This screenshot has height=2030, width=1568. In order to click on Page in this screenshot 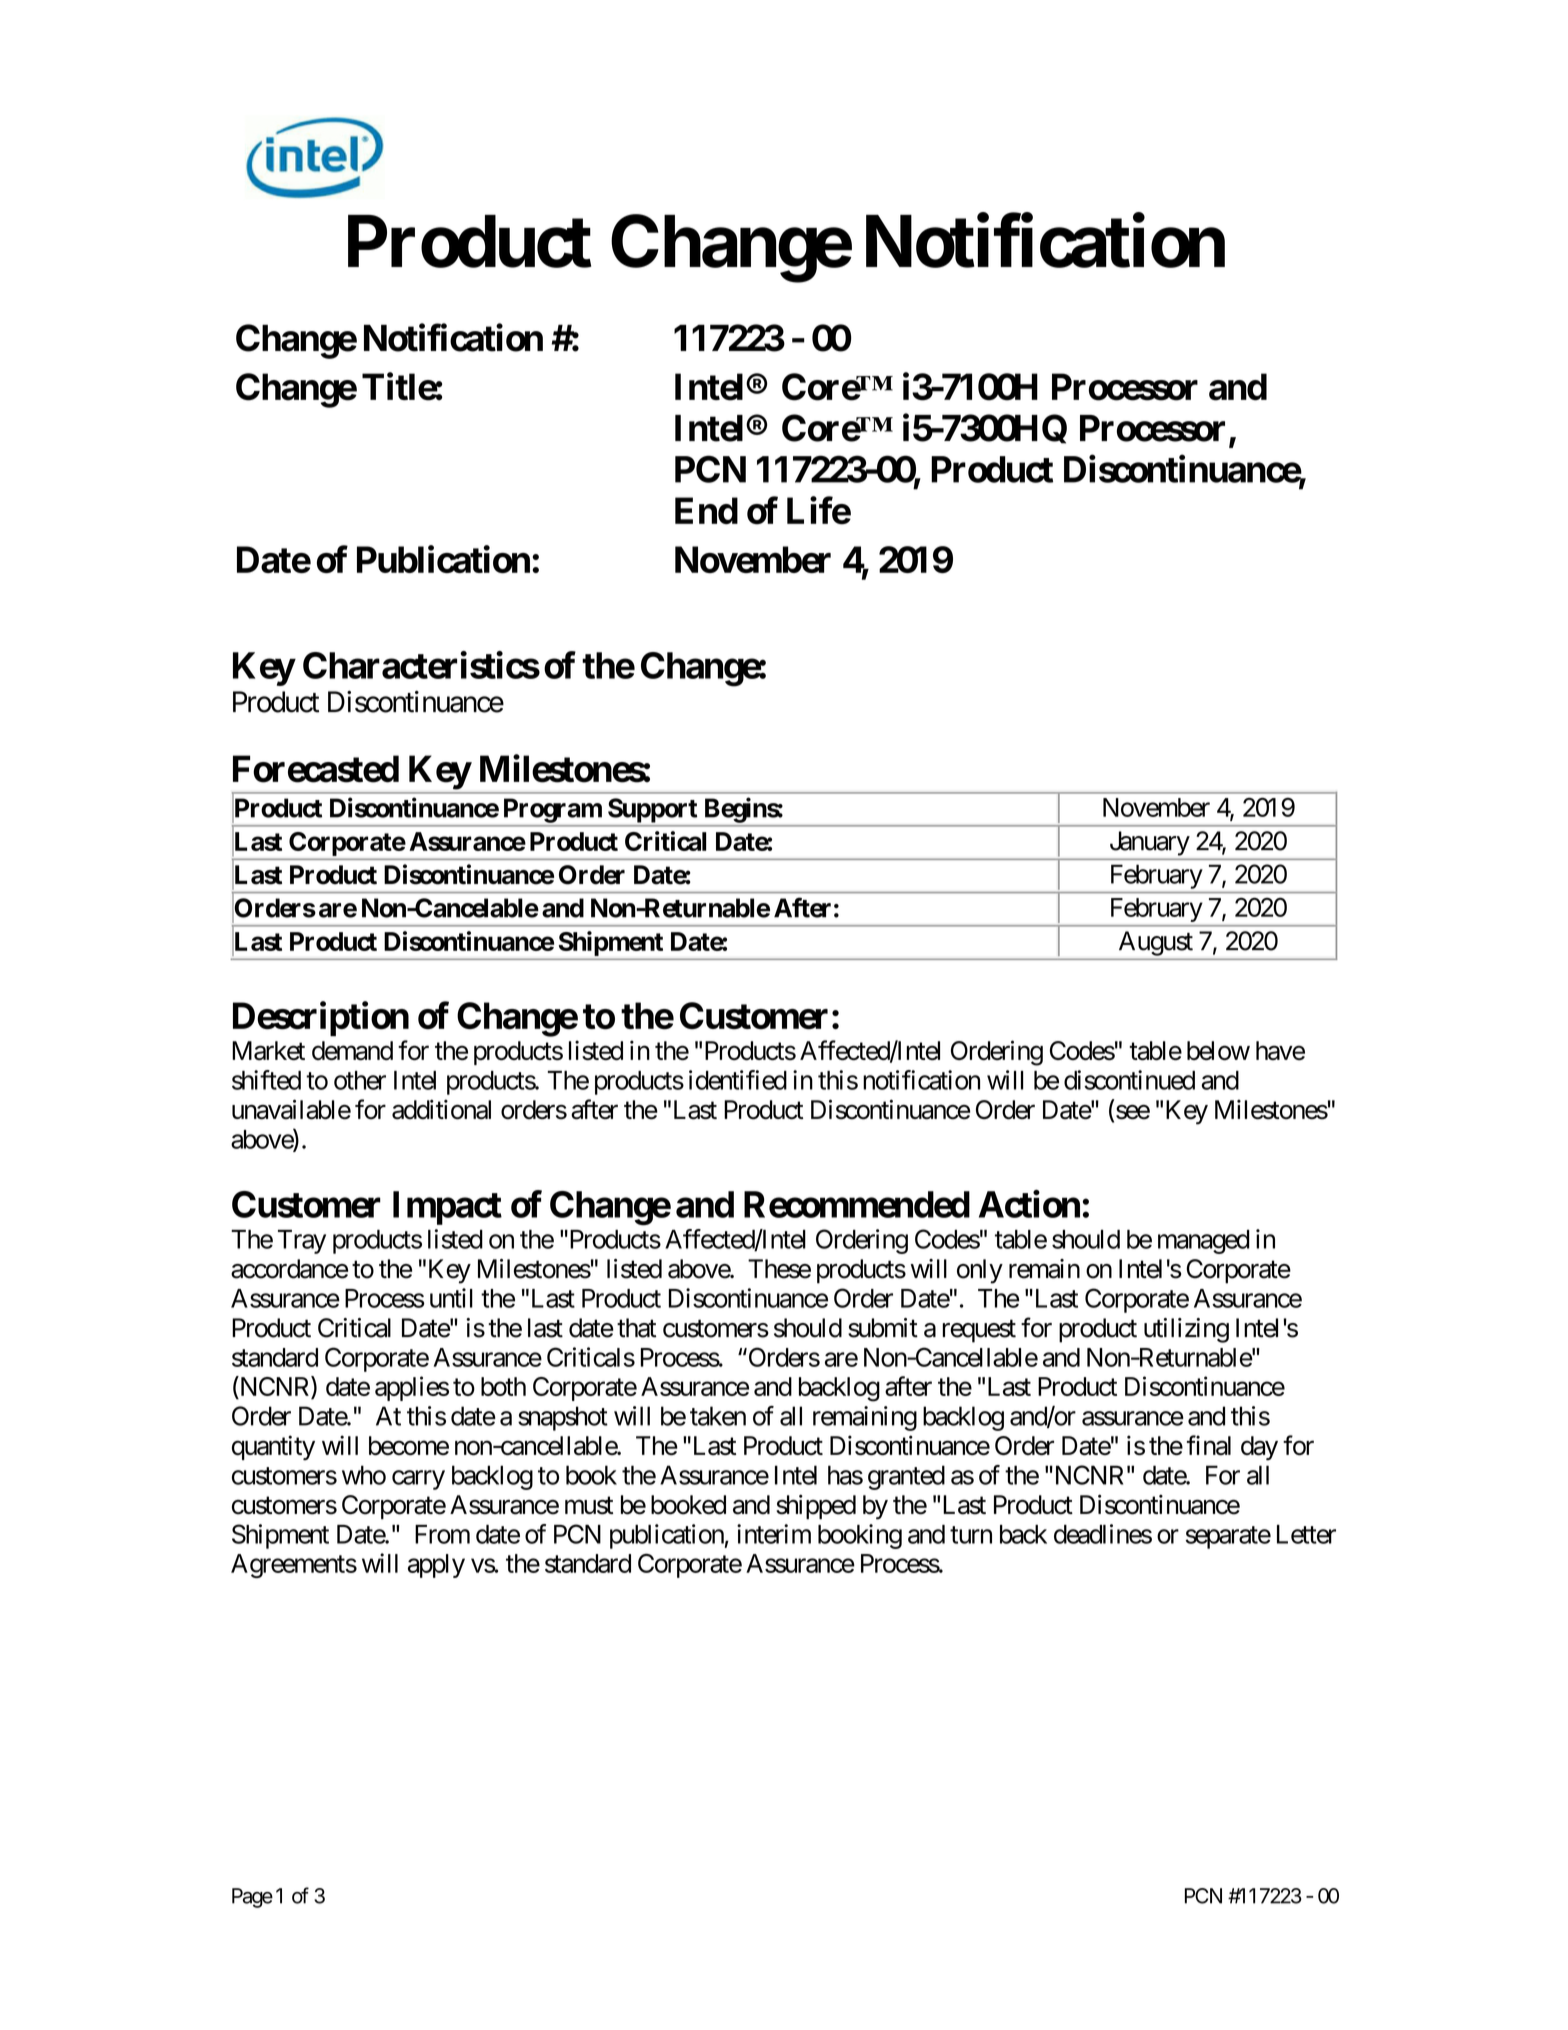, I will do `click(252, 1898)`.
